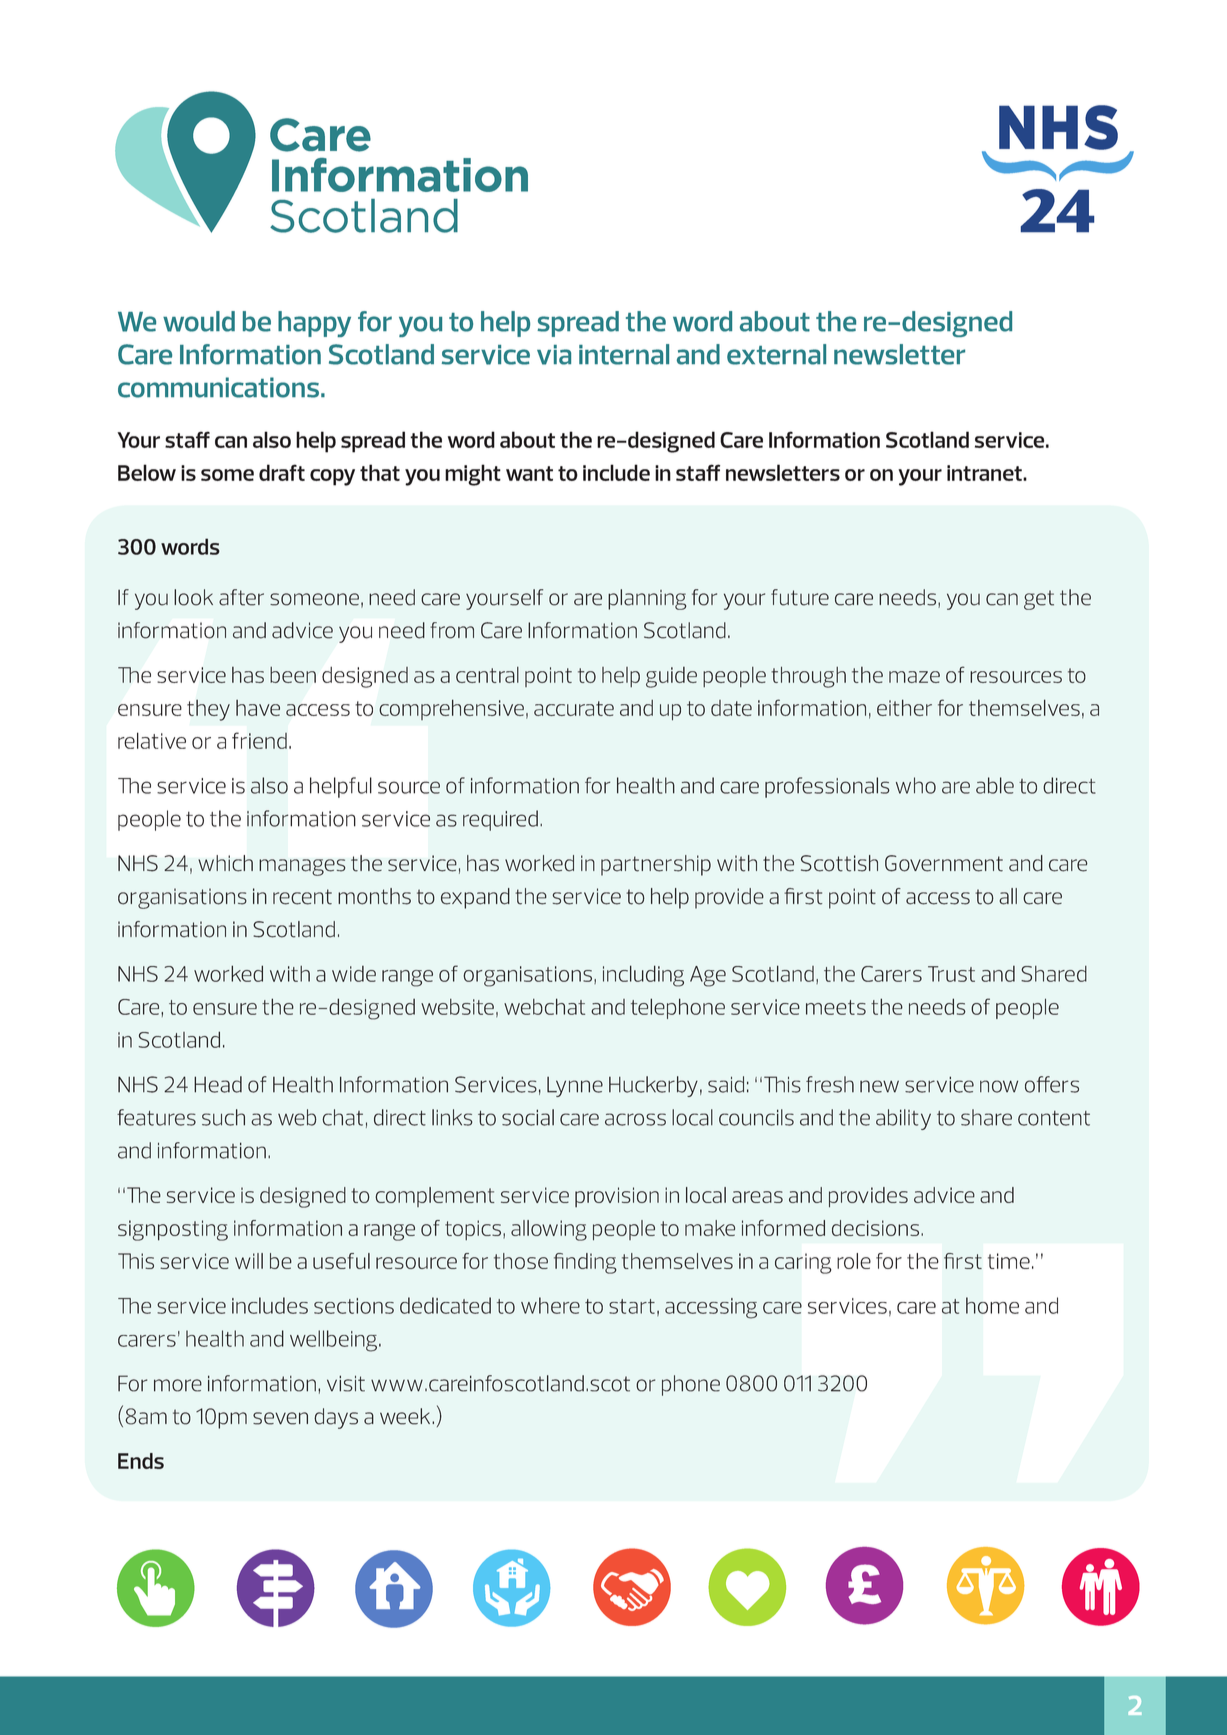  What do you see at coordinates (258, 708) in the document?
I see `have` at bounding box center [258, 708].
